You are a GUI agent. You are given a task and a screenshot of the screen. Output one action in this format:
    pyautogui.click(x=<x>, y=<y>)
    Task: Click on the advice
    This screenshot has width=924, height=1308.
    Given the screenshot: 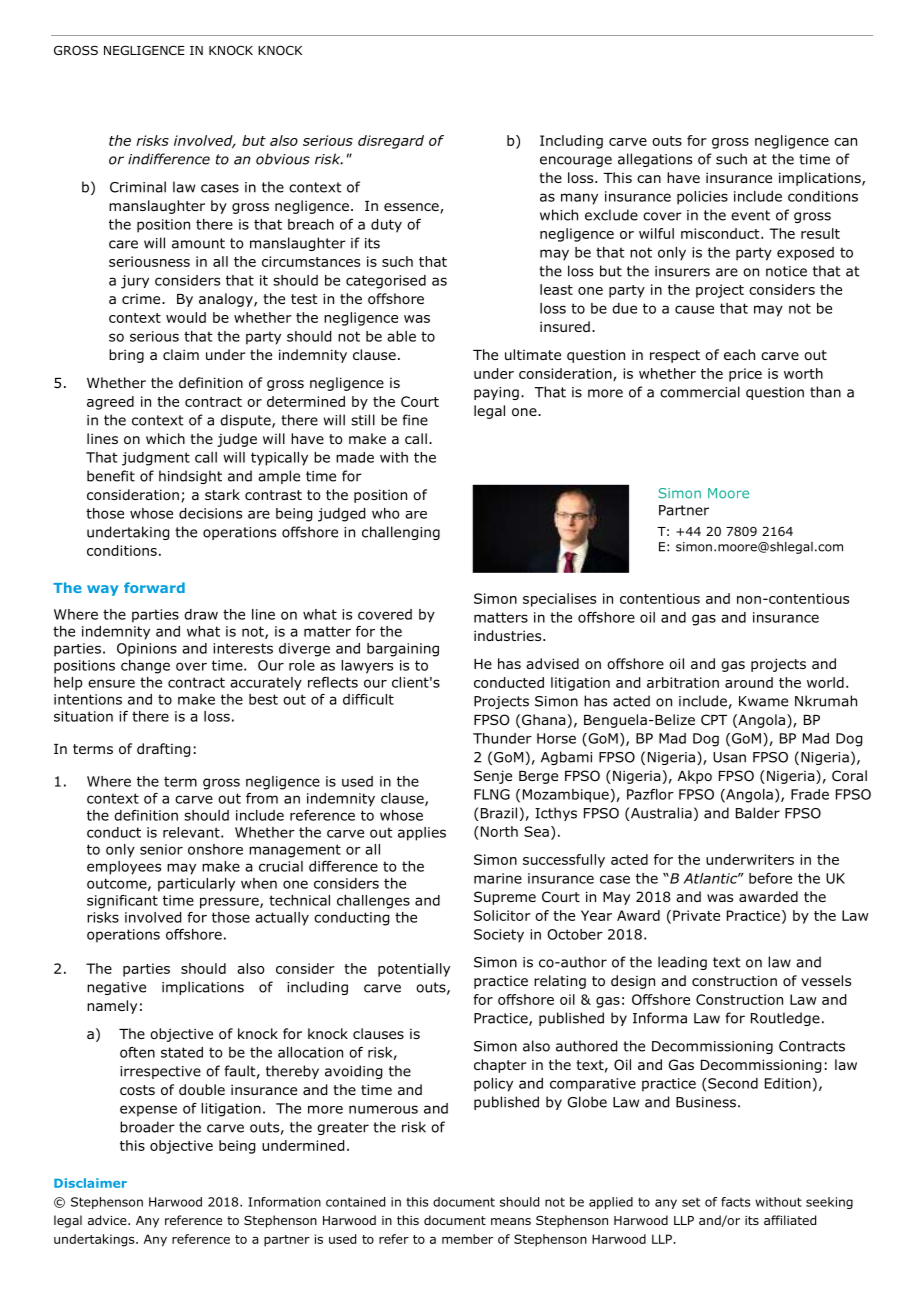 What is the action you would take?
    pyautogui.click(x=108, y=1220)
